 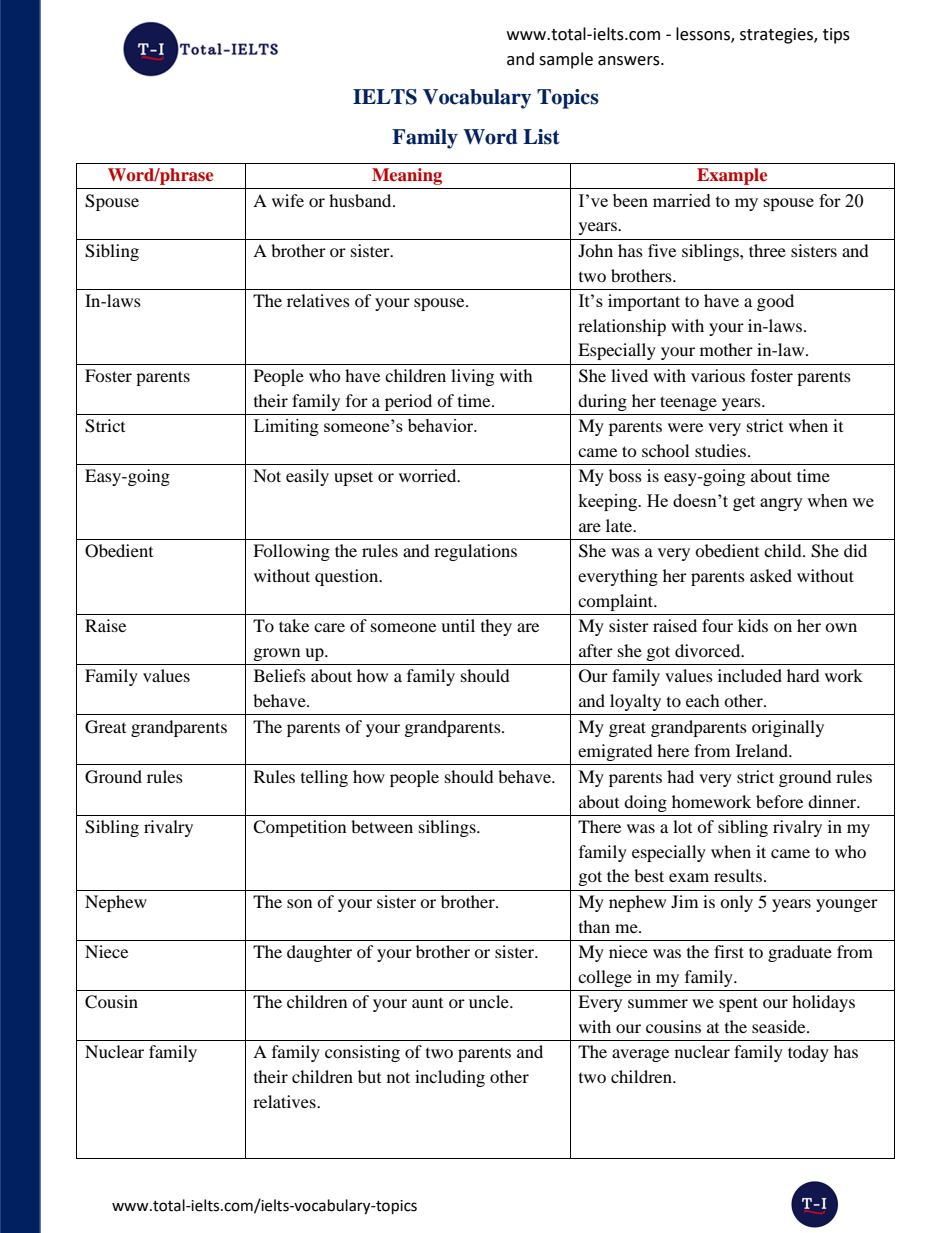 What do you see at coordinates (775, 302) in the page?
I see `good` at bounding box center [775, 302].
